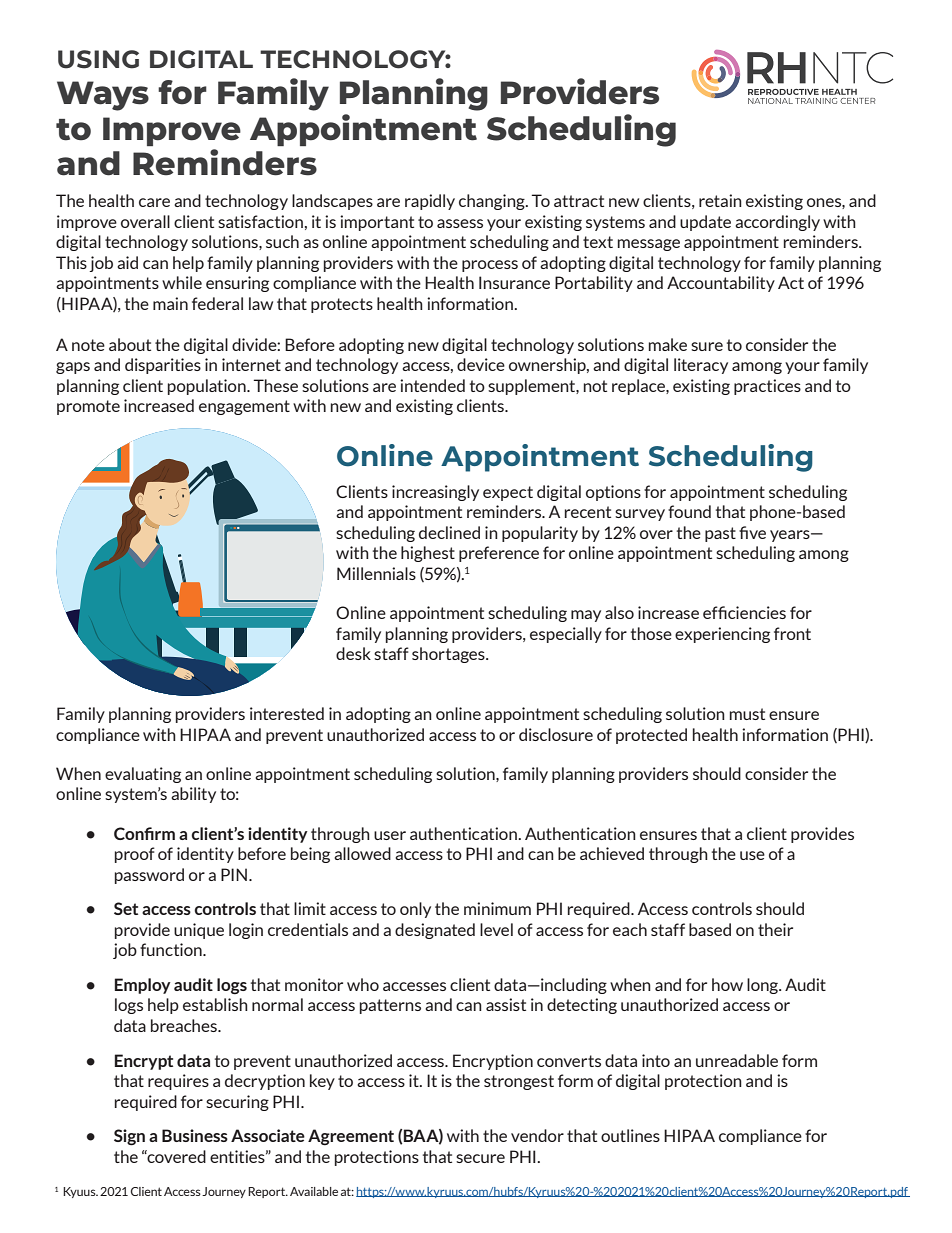 This screenshot has height=1233, width=952. What do you see at coordinates (435, 493) in the screenshot?
I see `increasingly` at bounding box center [435, 493].
